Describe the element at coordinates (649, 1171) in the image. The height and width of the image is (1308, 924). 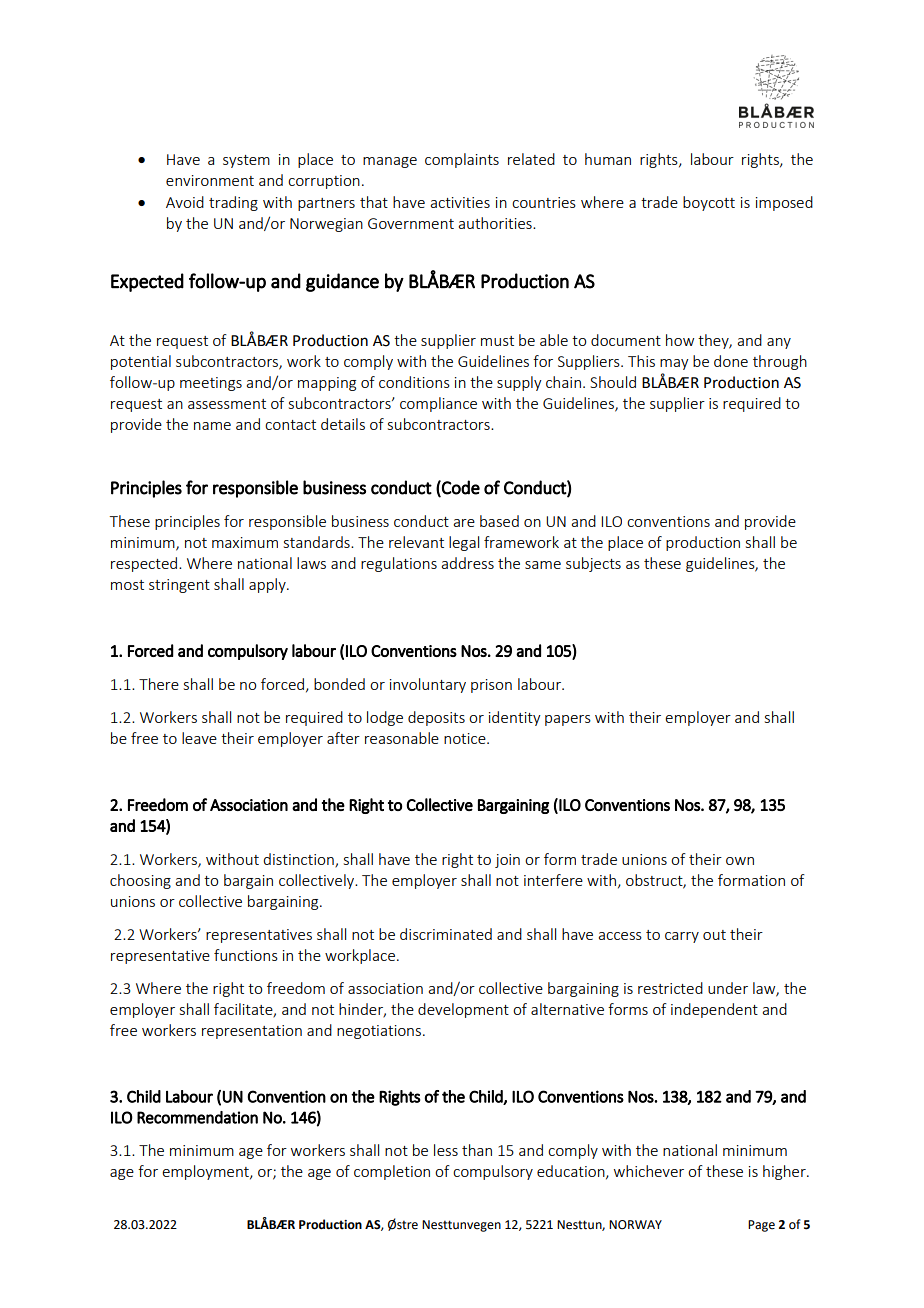
I see `whichever` at that location.
